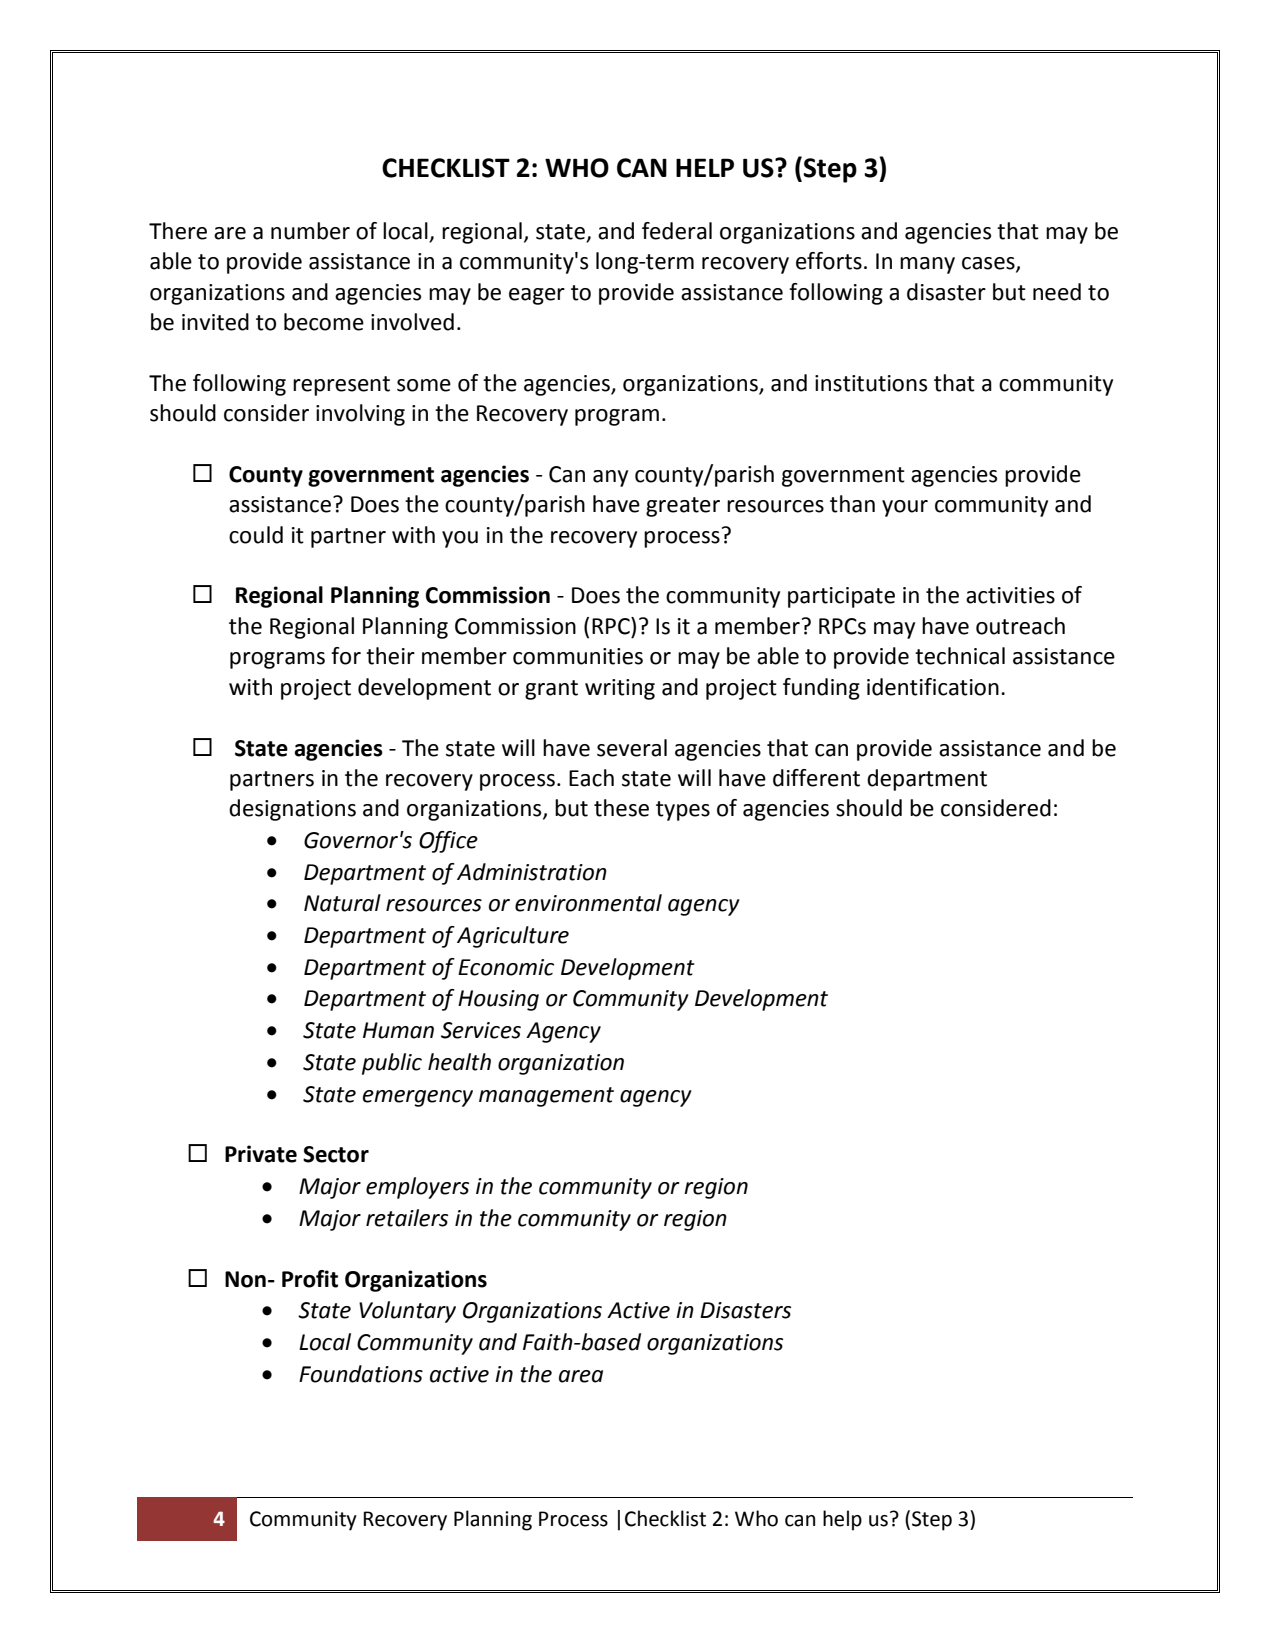  Describe the element at coordinates (581, 1376) in the document. I see `area` at that location.
